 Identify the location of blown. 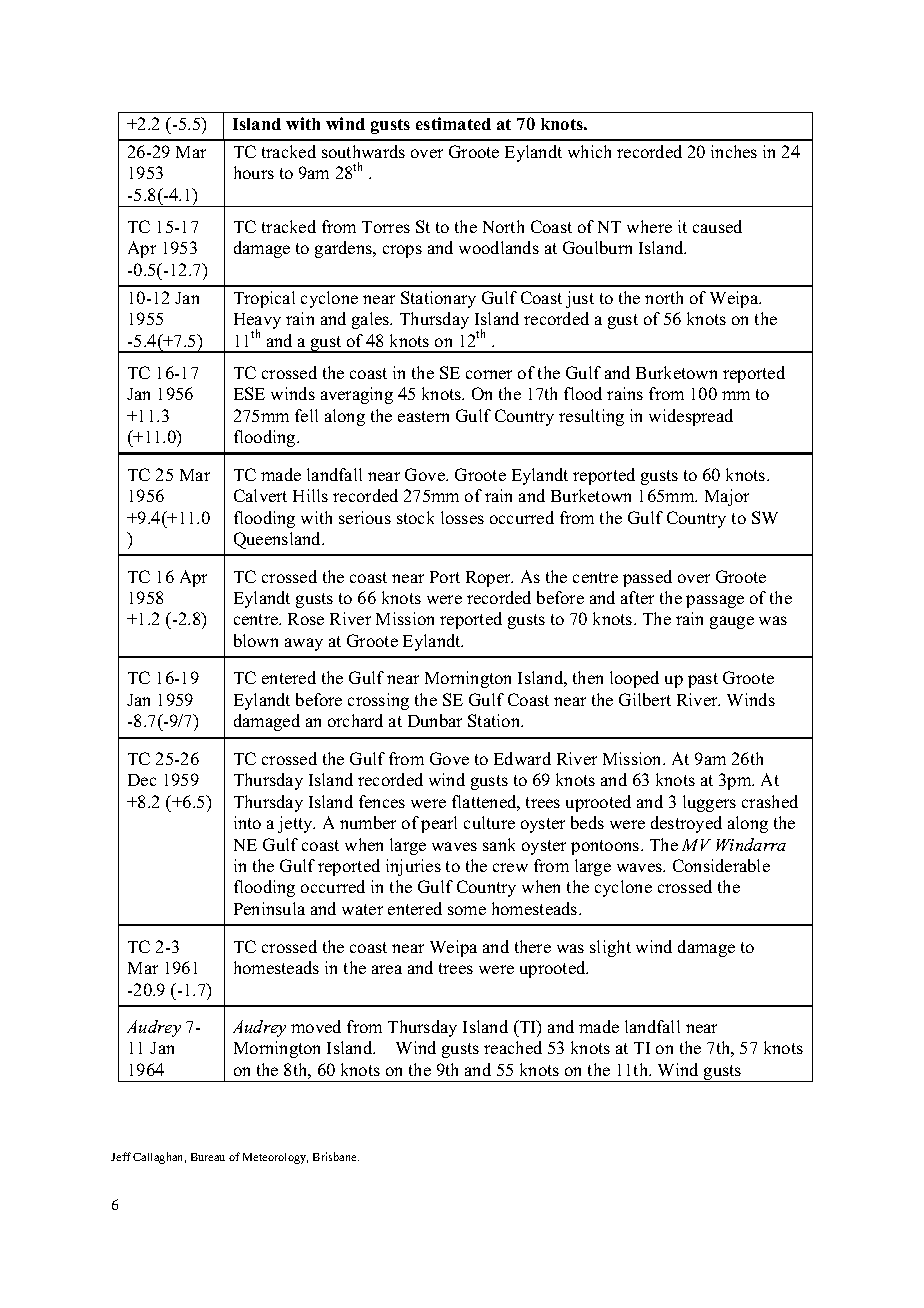
(256, 640).
